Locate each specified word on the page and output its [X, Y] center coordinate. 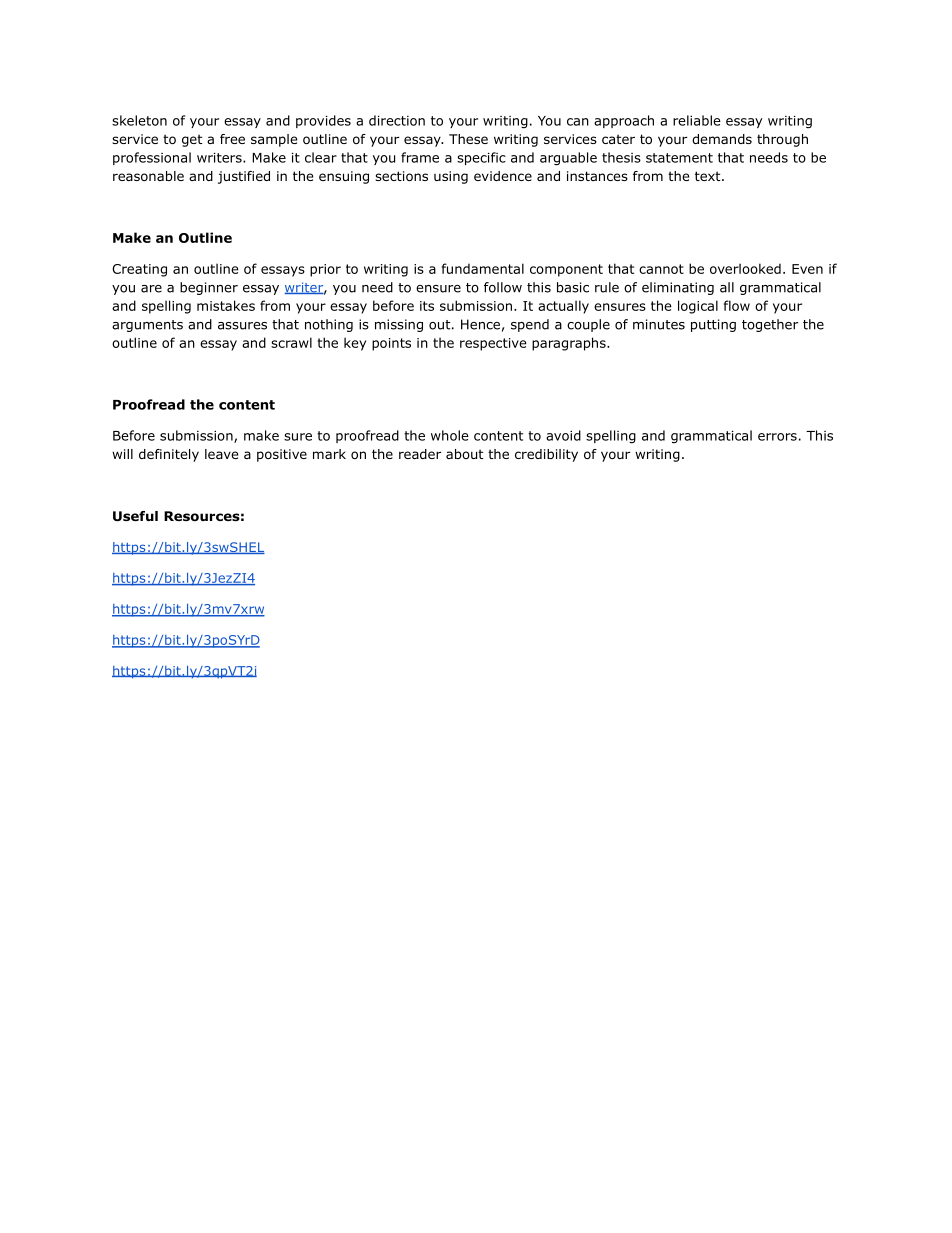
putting [713, 325]
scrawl [291, 342]
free [232, 139]
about [464, 454]
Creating [139, 270]
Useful [135, 516]
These [468, 139]
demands [722, 139]
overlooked [745, 268]
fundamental [483, 268]
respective [493, 344]
